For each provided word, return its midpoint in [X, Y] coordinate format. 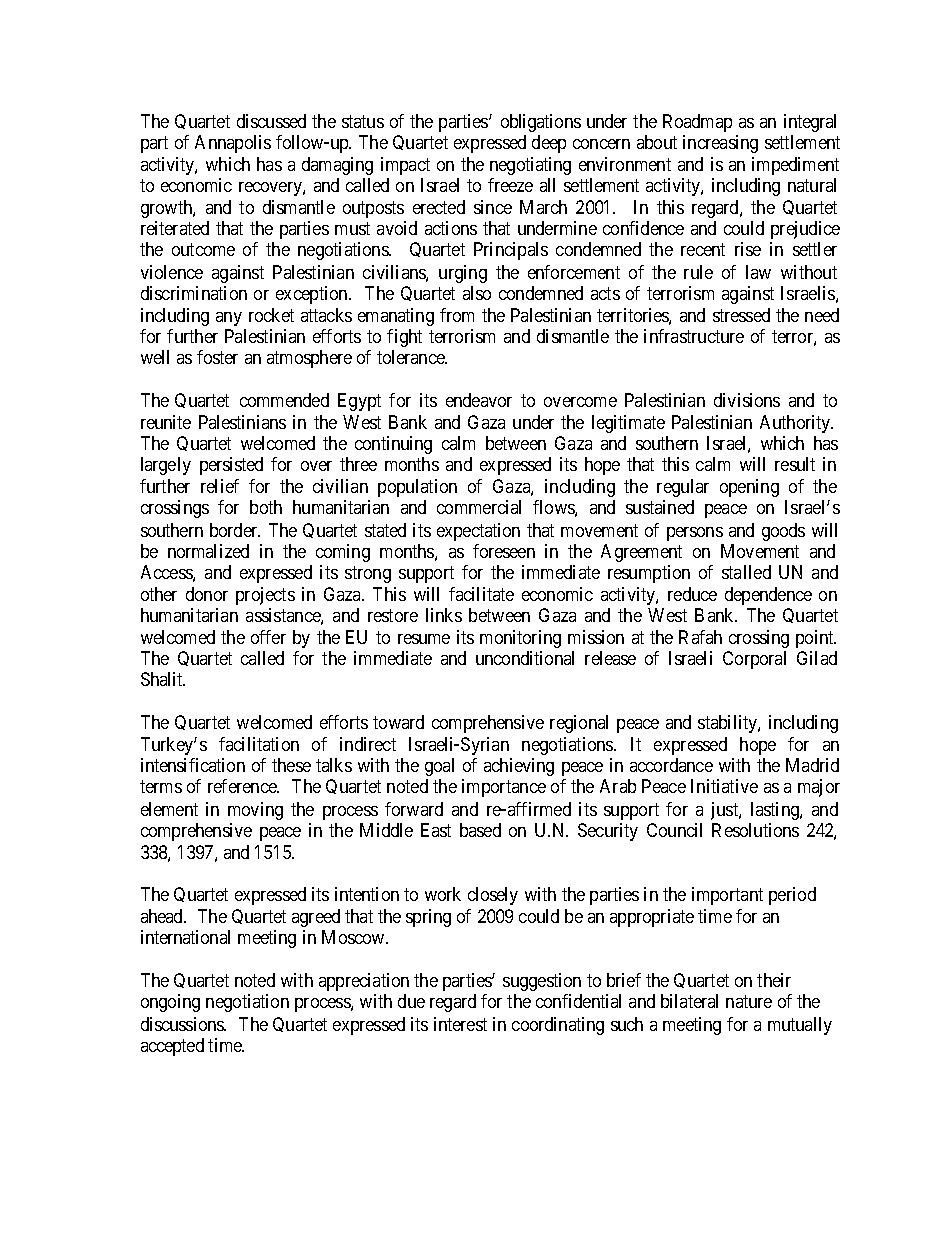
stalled [746, 572]
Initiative [724, 786]
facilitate [481, 594]
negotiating [530, 166]
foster [217, 357]
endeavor [479, 400]
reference [243, 786]
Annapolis [233, 144]
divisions [747, 400]
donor [207, 594]
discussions [183, 1024]
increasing [720, 144]
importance [504, 788]
